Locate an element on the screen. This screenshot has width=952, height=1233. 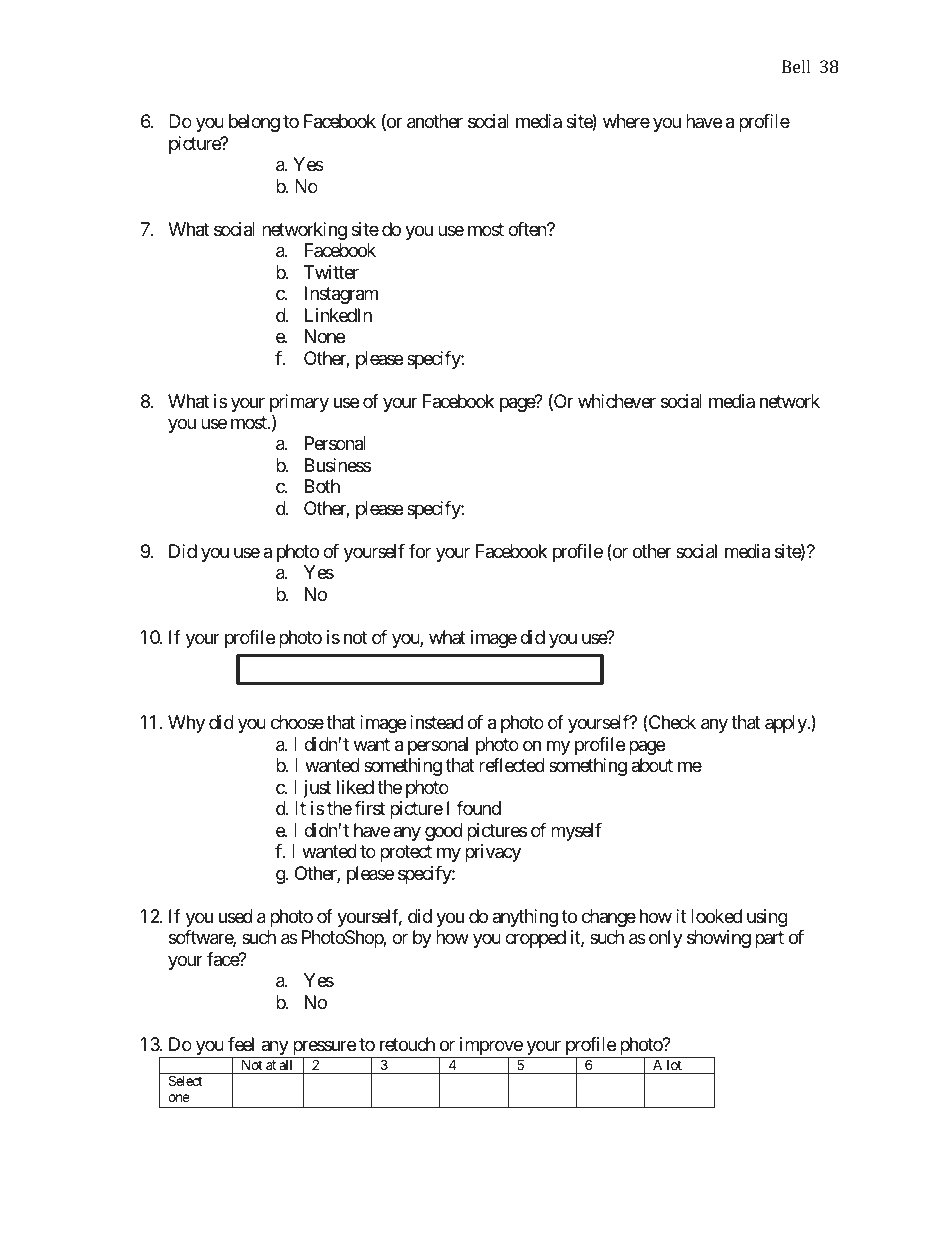
belong is located at coordinates (254, 123).
